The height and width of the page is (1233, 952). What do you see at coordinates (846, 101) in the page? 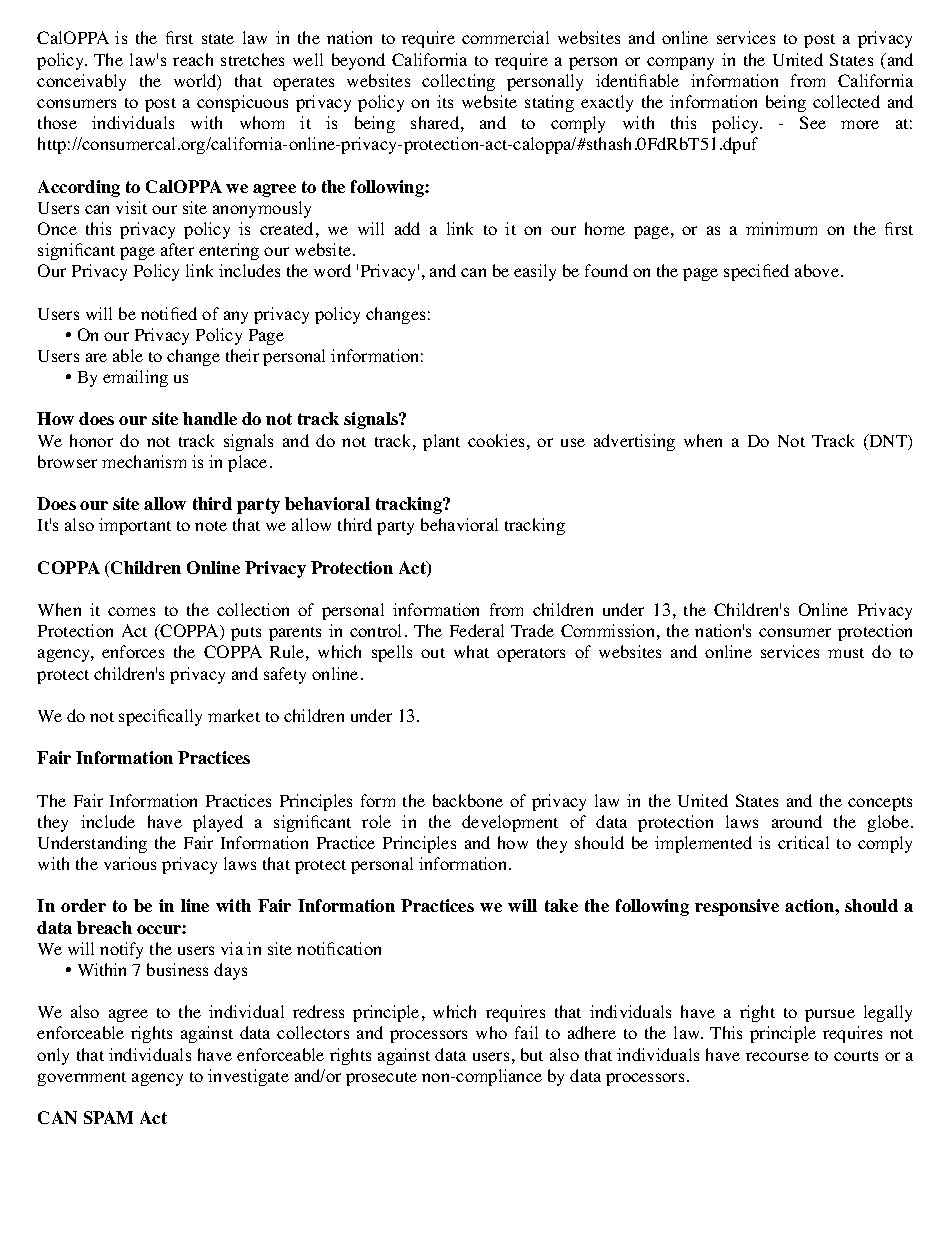
I see `collected` at bounding box center [846, 101].
